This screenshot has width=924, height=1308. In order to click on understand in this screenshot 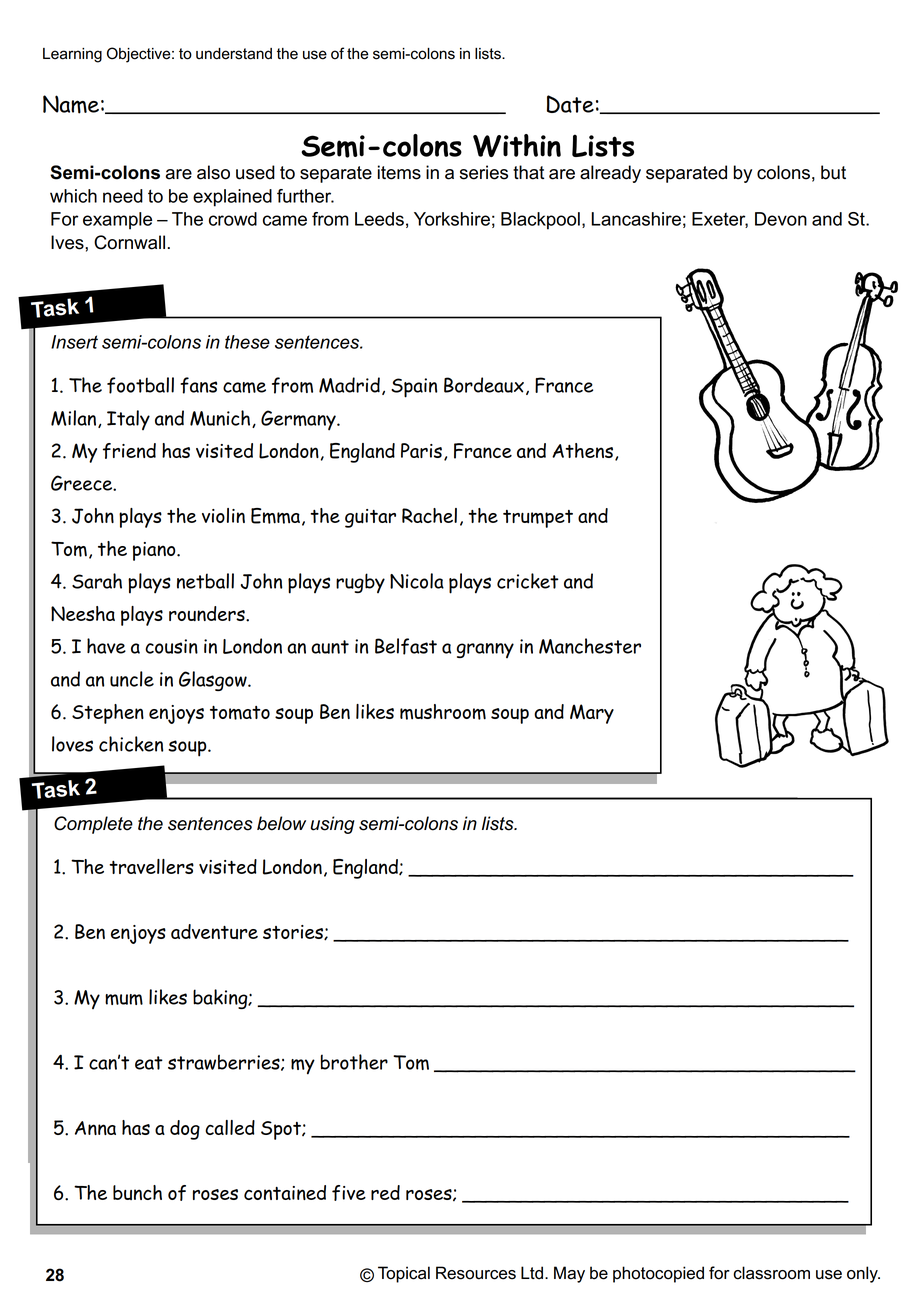, I will do `click(234, 54)`.
